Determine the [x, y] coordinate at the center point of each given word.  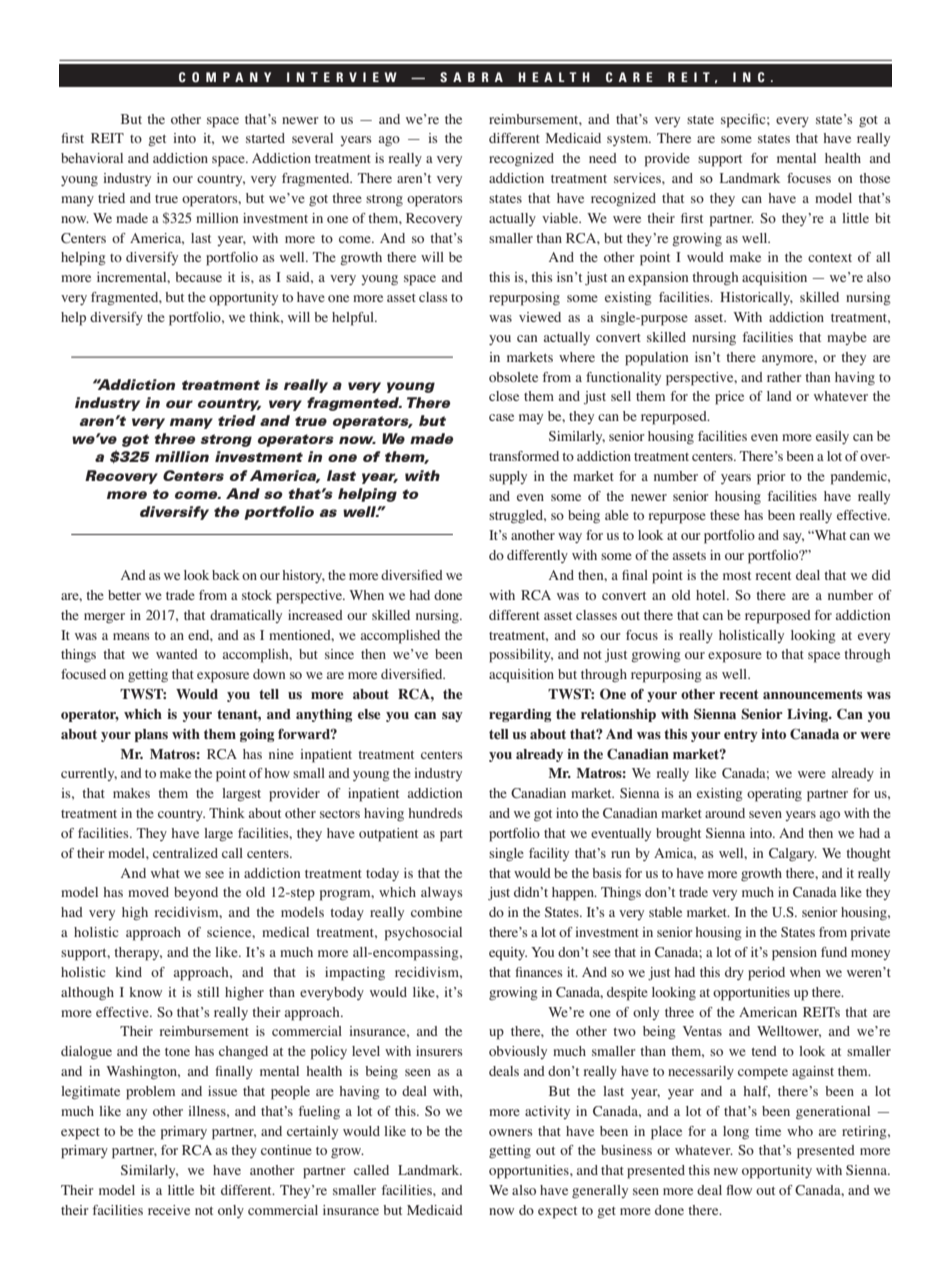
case [501, 417]
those [874, 178]
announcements [812, 694]
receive [169, 1210]
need [603, 158]
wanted [177, 654]
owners [511, 1132]
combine [436, 912]
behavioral [92, 158]
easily [832, 437]
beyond [196, 893]
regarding [520, 715]
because [198, 277]
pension [794, 954]
